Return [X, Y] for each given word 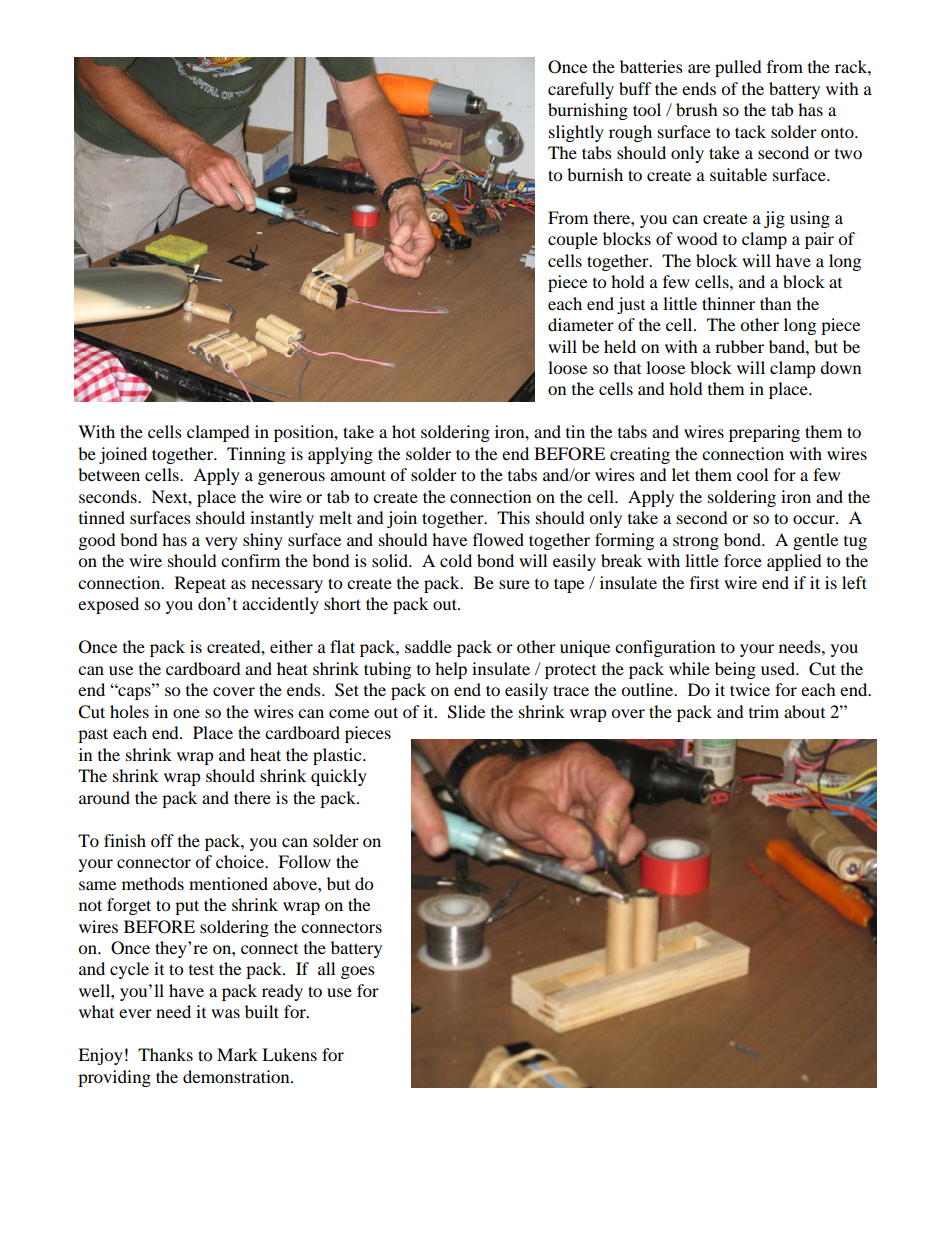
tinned [102, 517]
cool [752, 474]
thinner [728, 303]
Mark [237, 1054]
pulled [738, 68]
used [779, 668]
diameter [581, 324]
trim [764, 711]
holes [129, 711]
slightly [576, 133]
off [162, 840]
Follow [304, 861]
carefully [581, 90]
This [513, 517]
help [451, 670]
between [109, 474]
